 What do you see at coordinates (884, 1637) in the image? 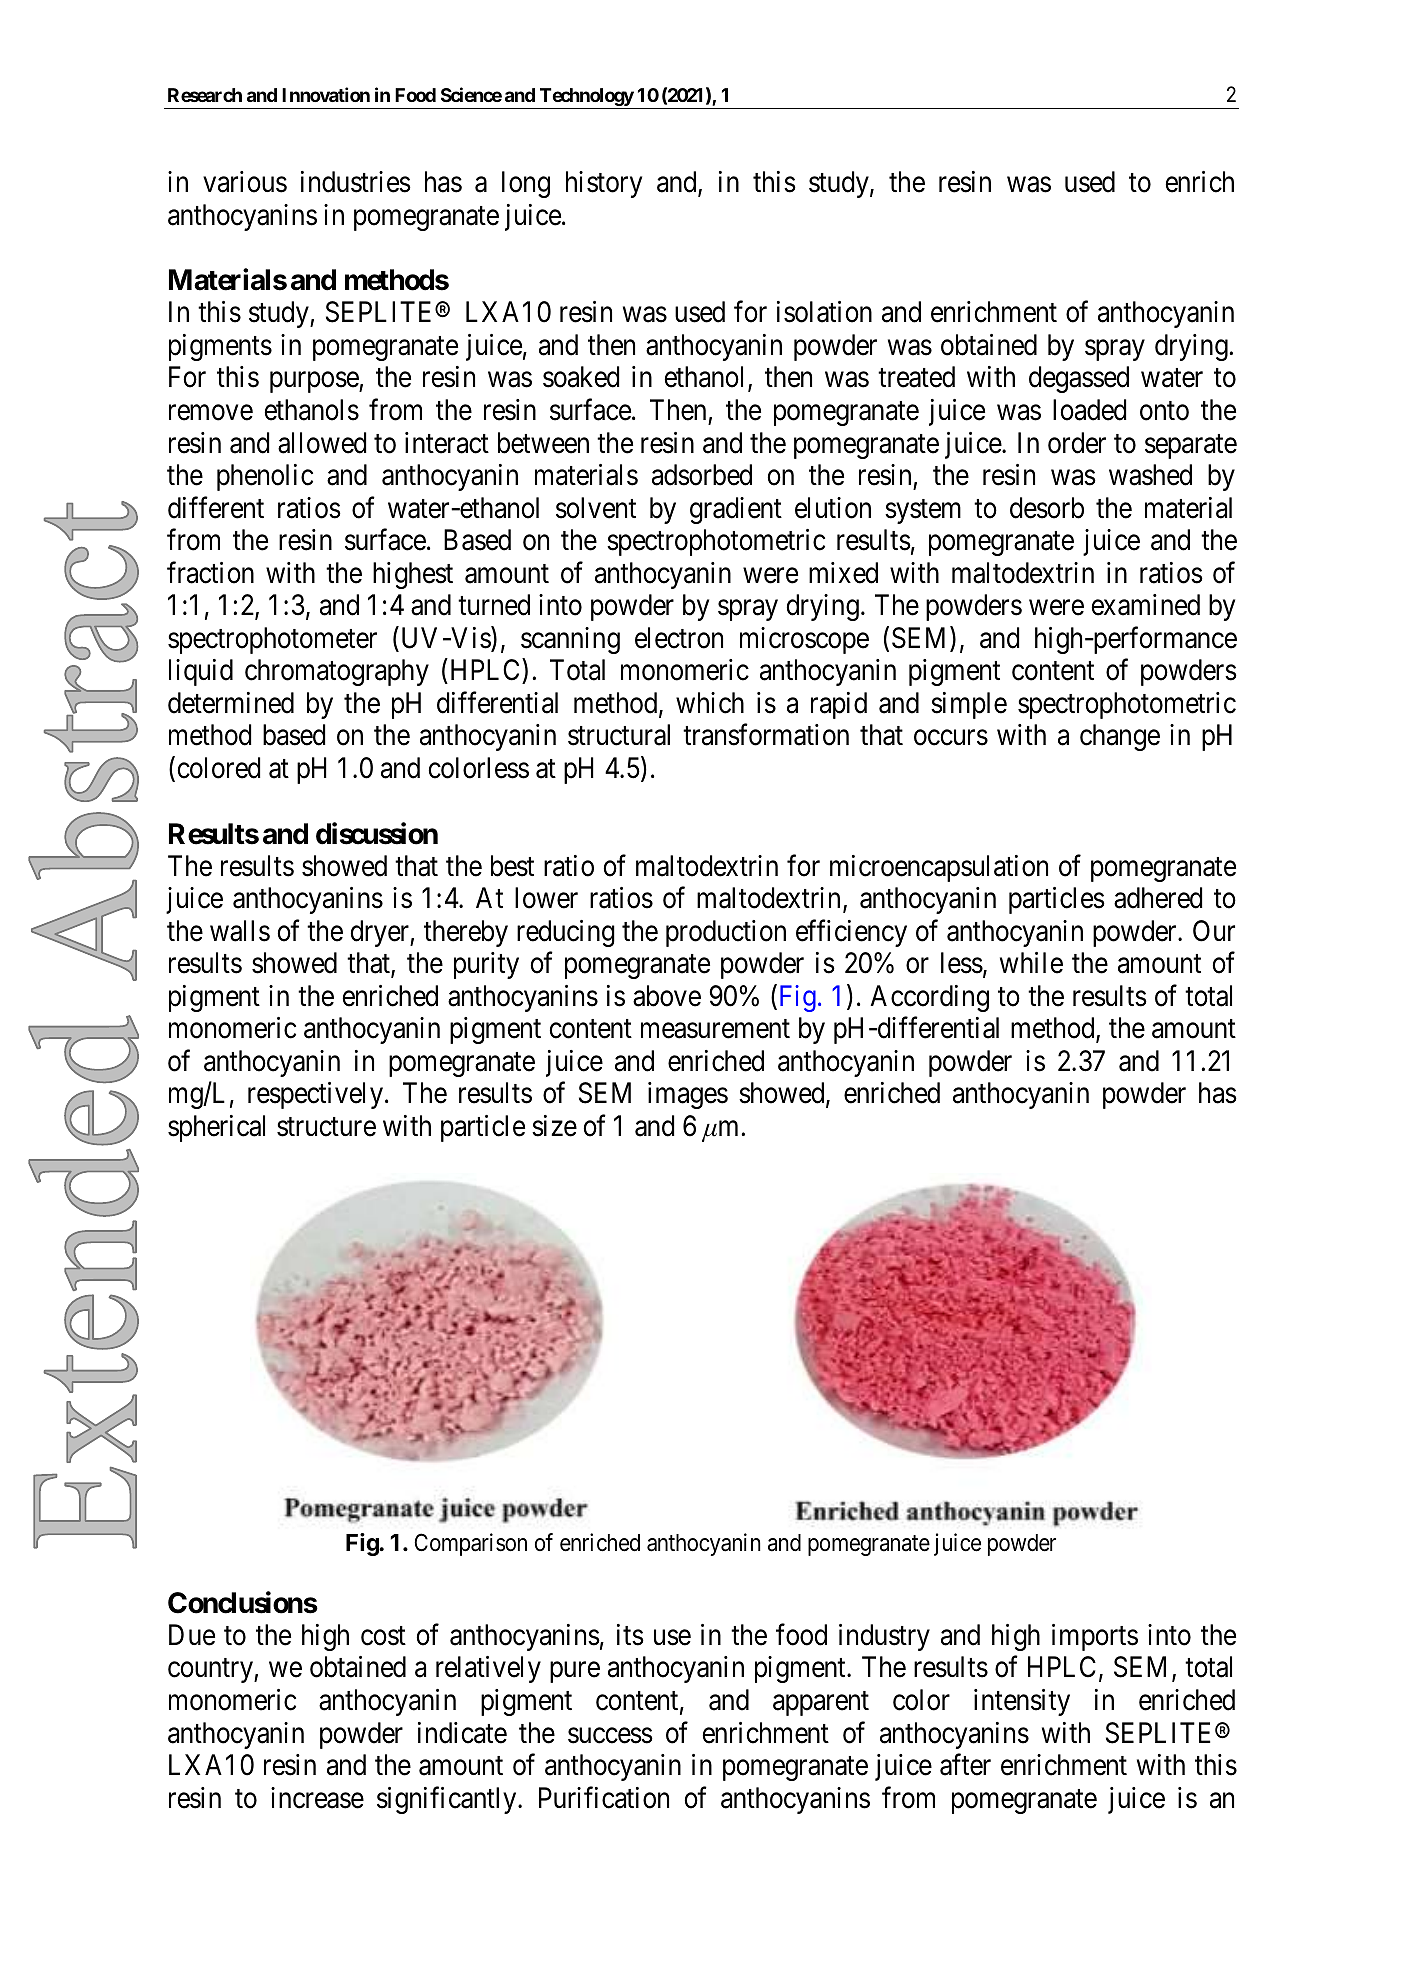
I see `industry` at bounding box center [884, 1637].
